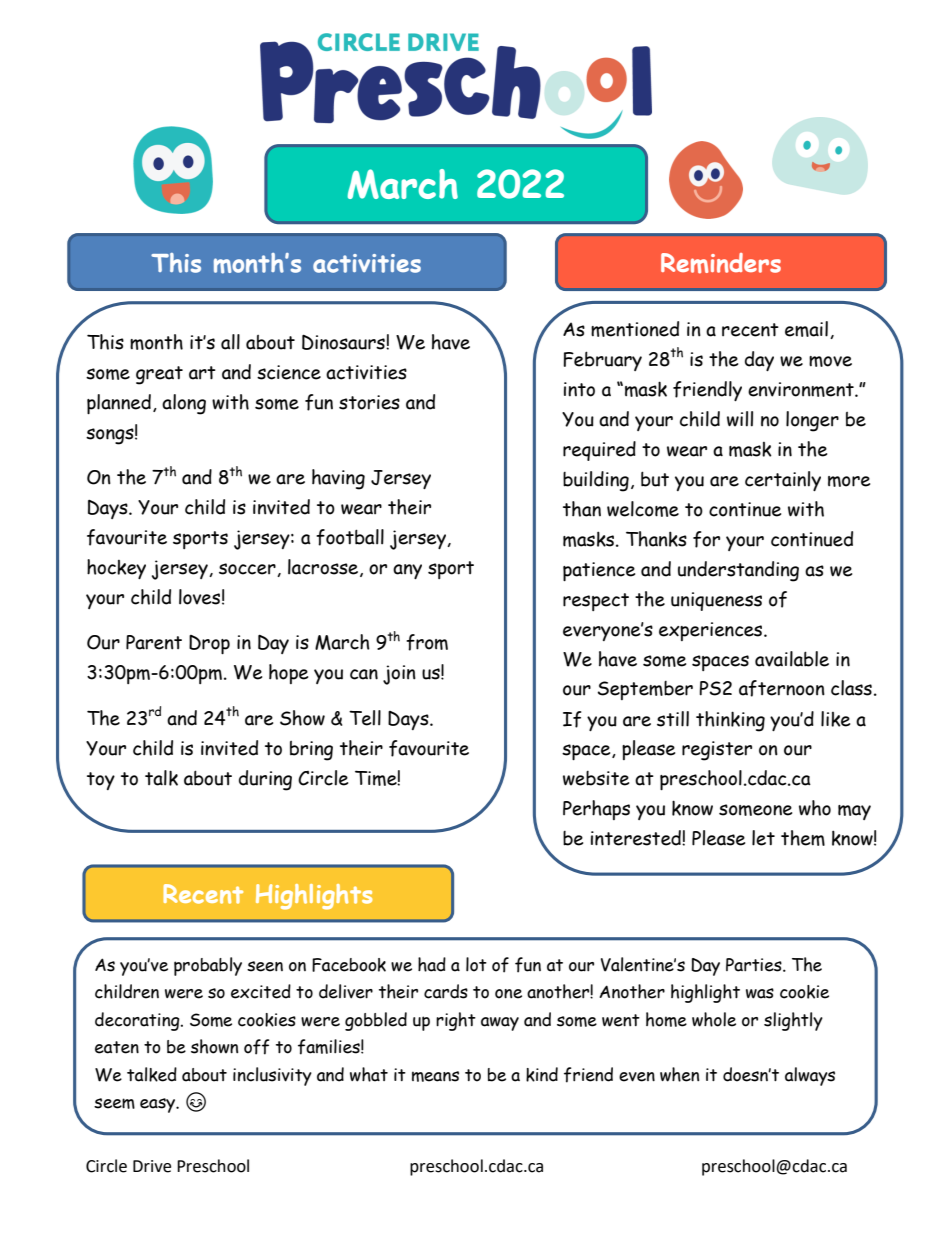 The width and height of the screenshot is (952, 1233). What do you see at coordinates (159, 375) in the screenshot?
I see `great` at bounding box center [159, 375].
